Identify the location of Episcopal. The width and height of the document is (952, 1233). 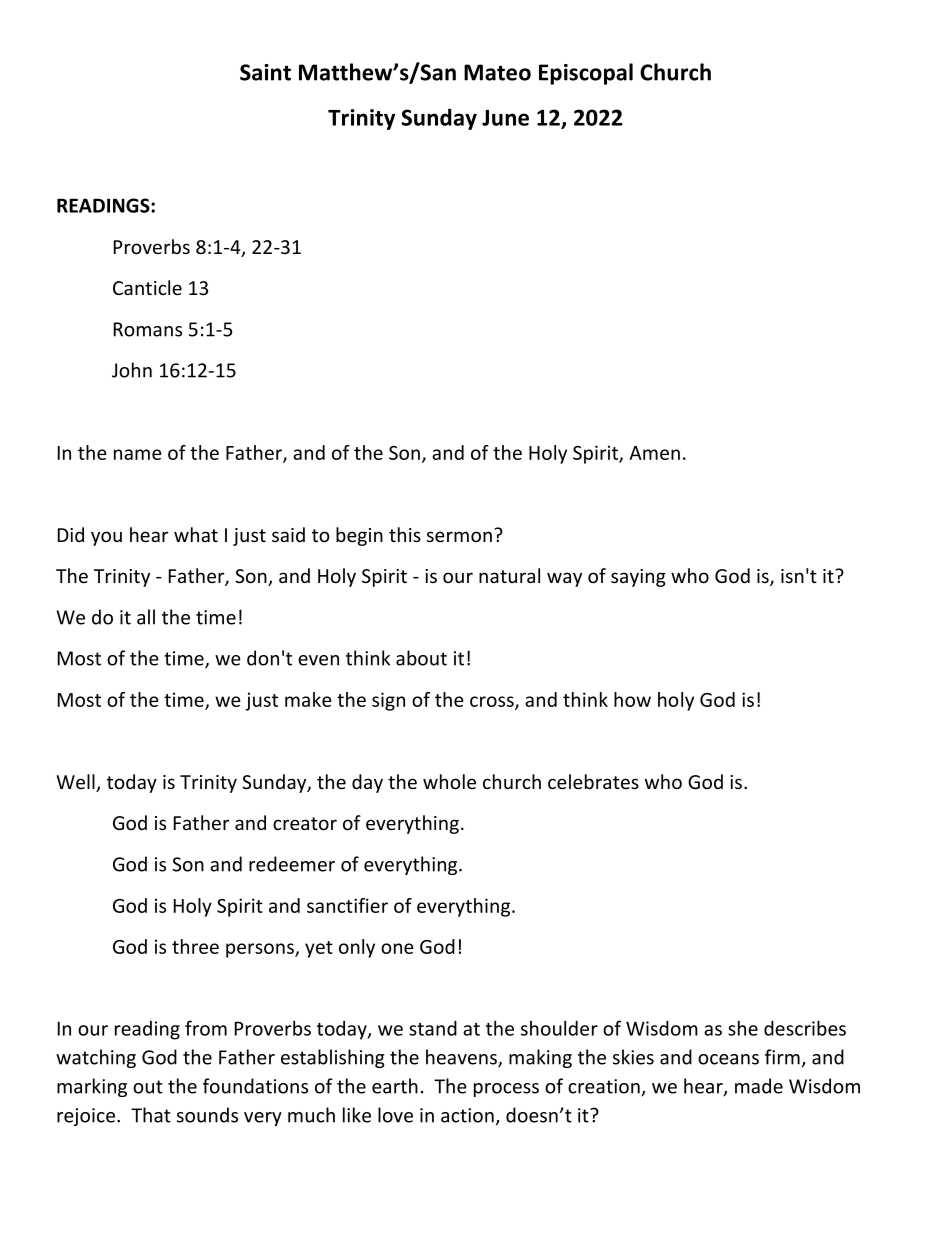
(586, 74).
